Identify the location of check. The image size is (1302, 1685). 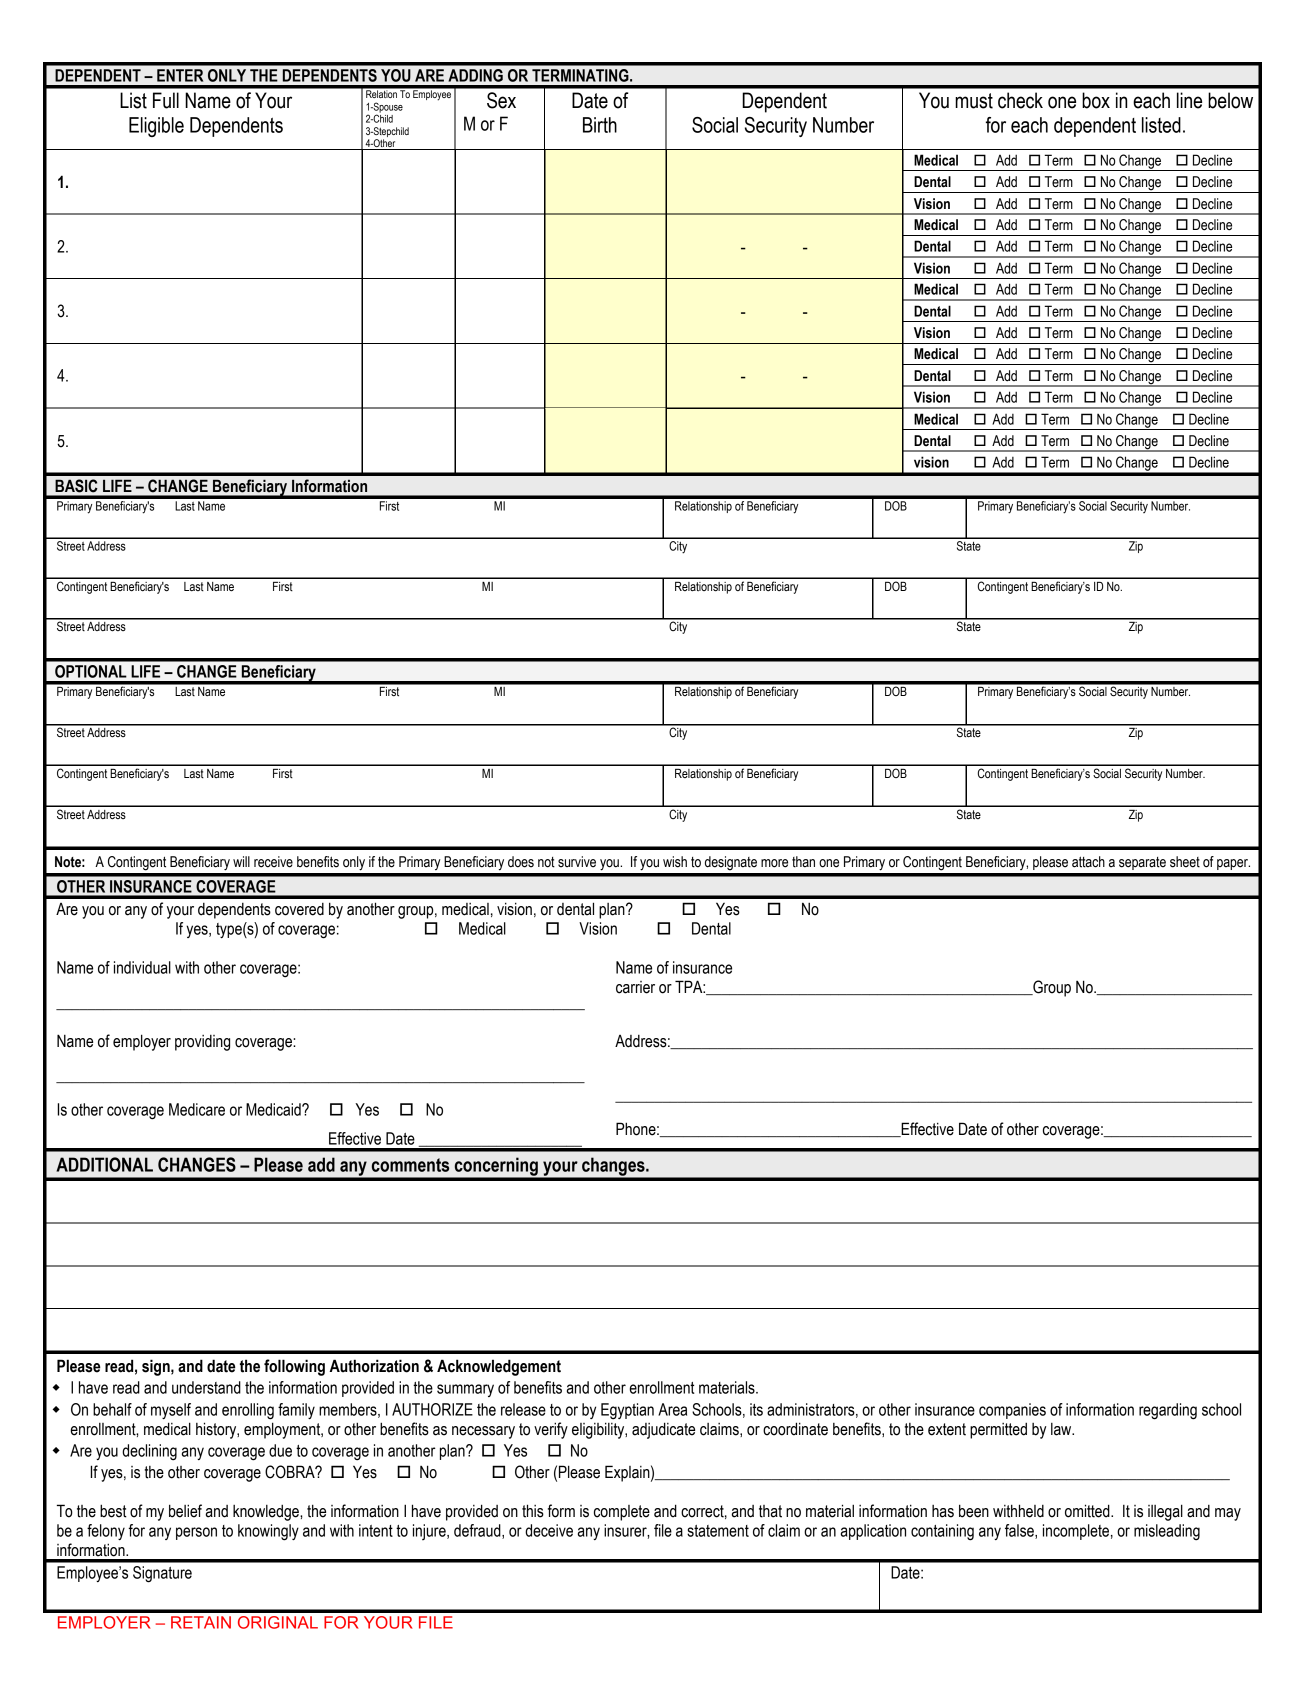
(1020, 100).
